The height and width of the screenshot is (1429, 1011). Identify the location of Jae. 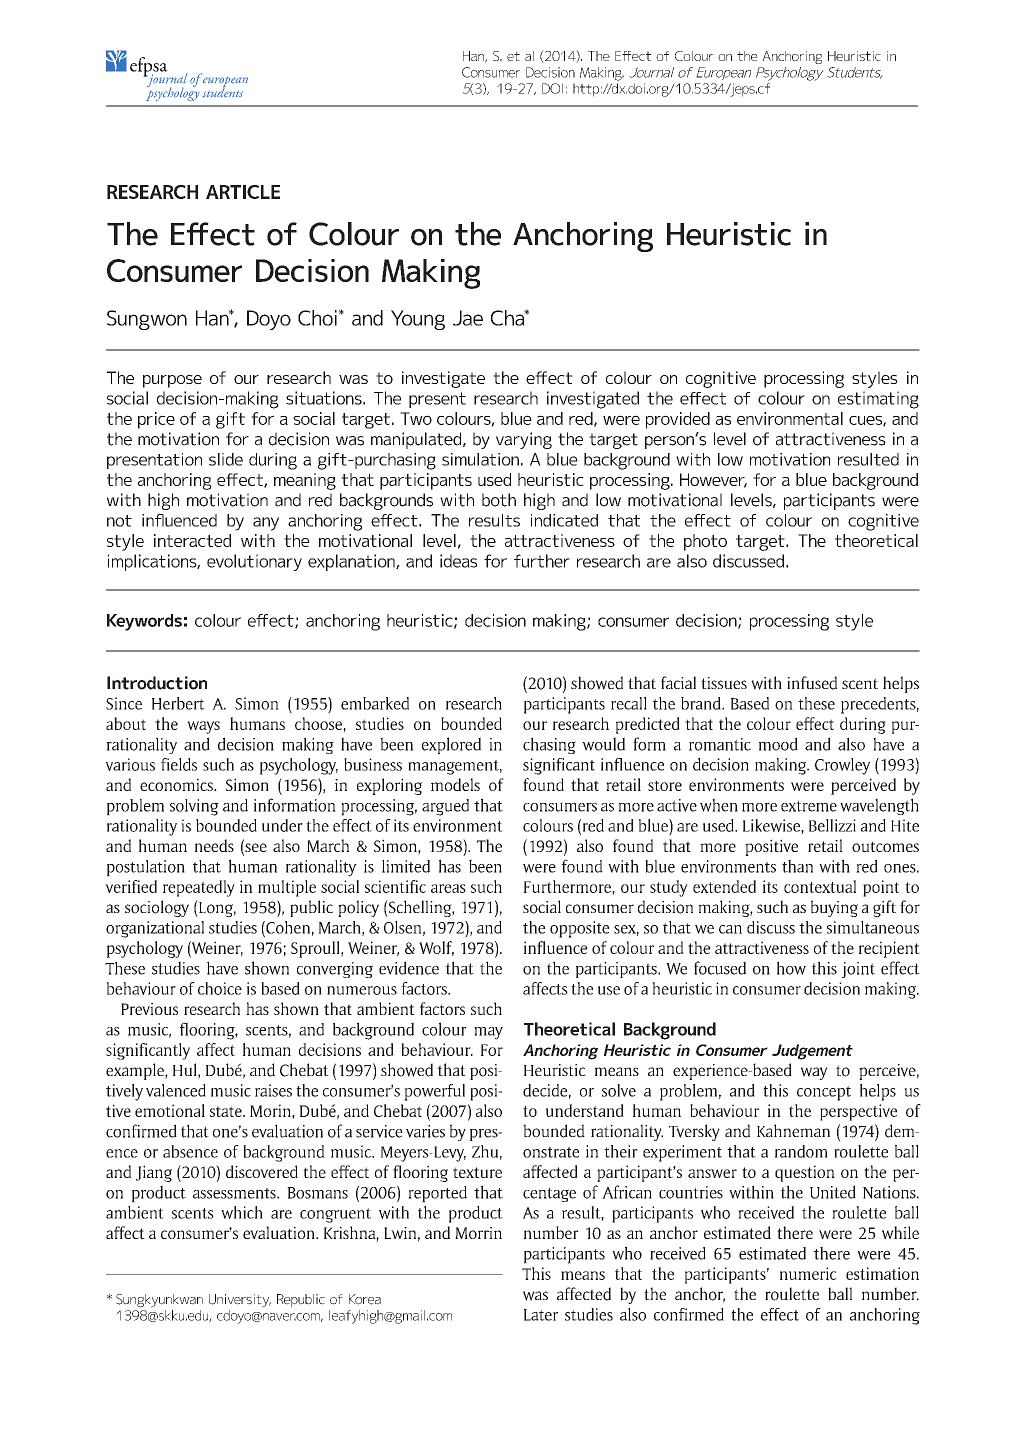
(468, 318).
